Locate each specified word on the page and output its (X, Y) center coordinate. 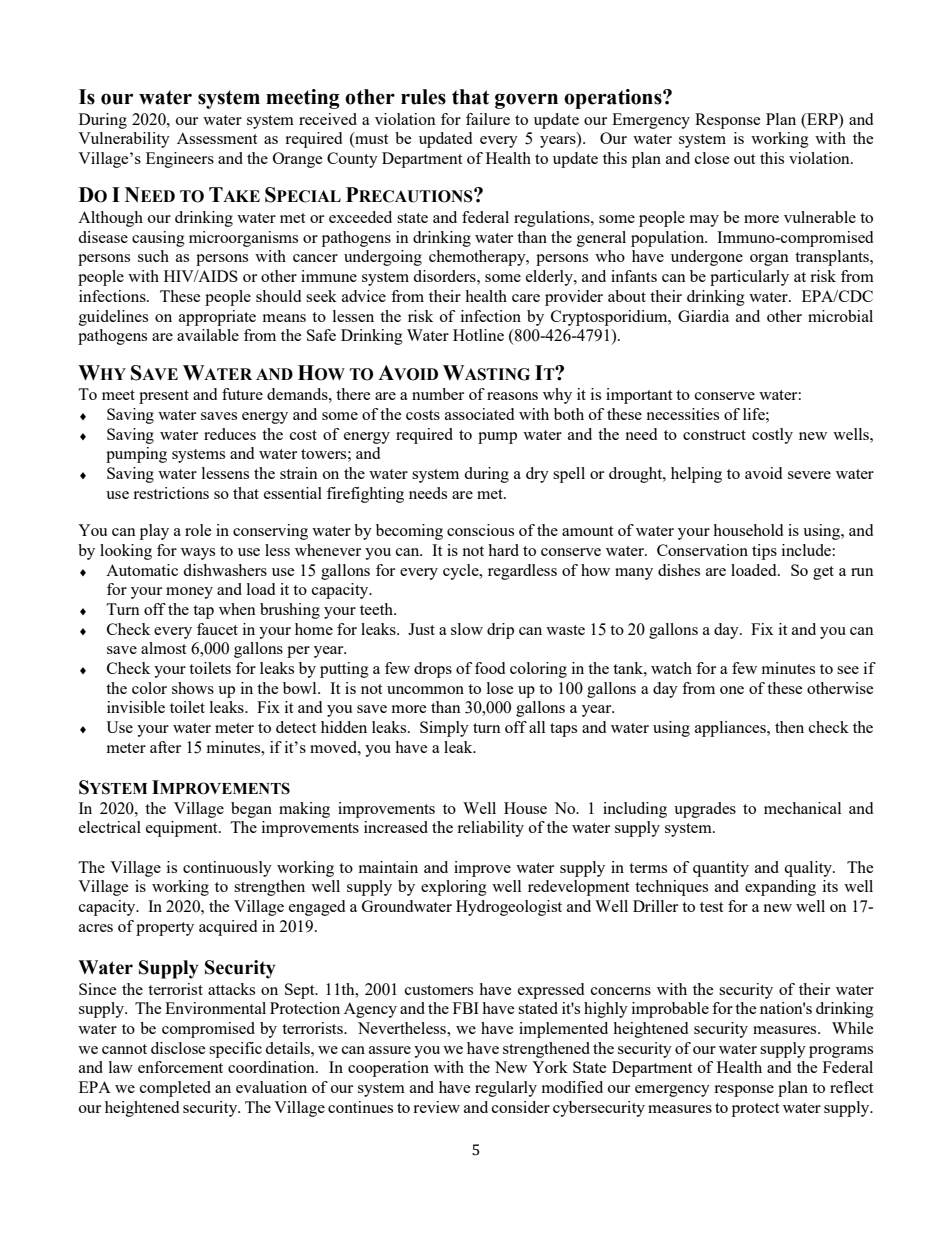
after (165, 747)
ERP (822, 119)
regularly (506, 1089)
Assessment (217, 138)
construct (714, 435)
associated (479, 414)
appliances (731, 729)
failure (488, 119)
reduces (230, 434)
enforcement (180, 1067)
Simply (444, 729)
